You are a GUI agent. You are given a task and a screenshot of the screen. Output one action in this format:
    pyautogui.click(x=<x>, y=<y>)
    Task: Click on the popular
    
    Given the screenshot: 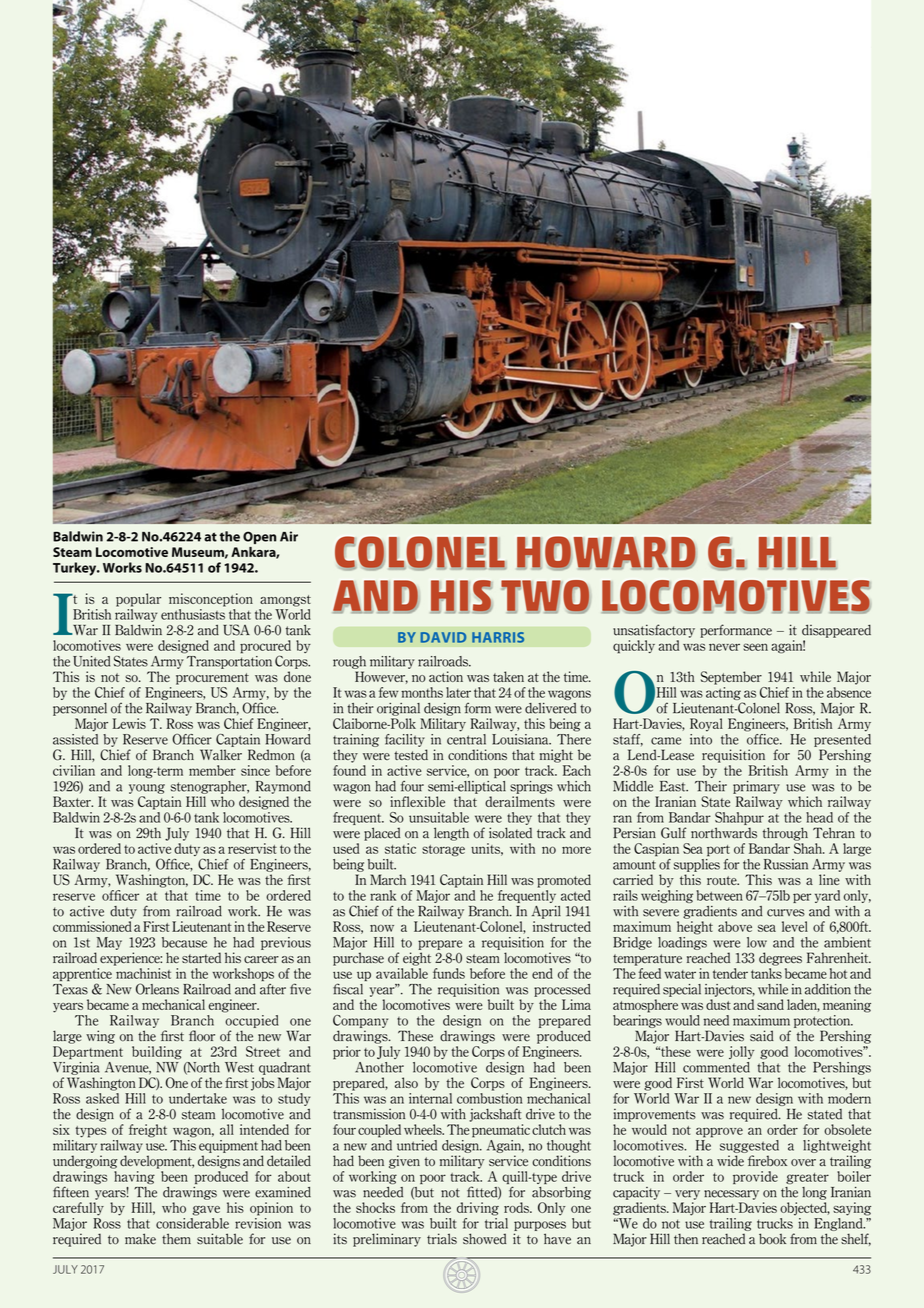 What is the action you would take?
    pyautogui.click(x=138, y=600)
